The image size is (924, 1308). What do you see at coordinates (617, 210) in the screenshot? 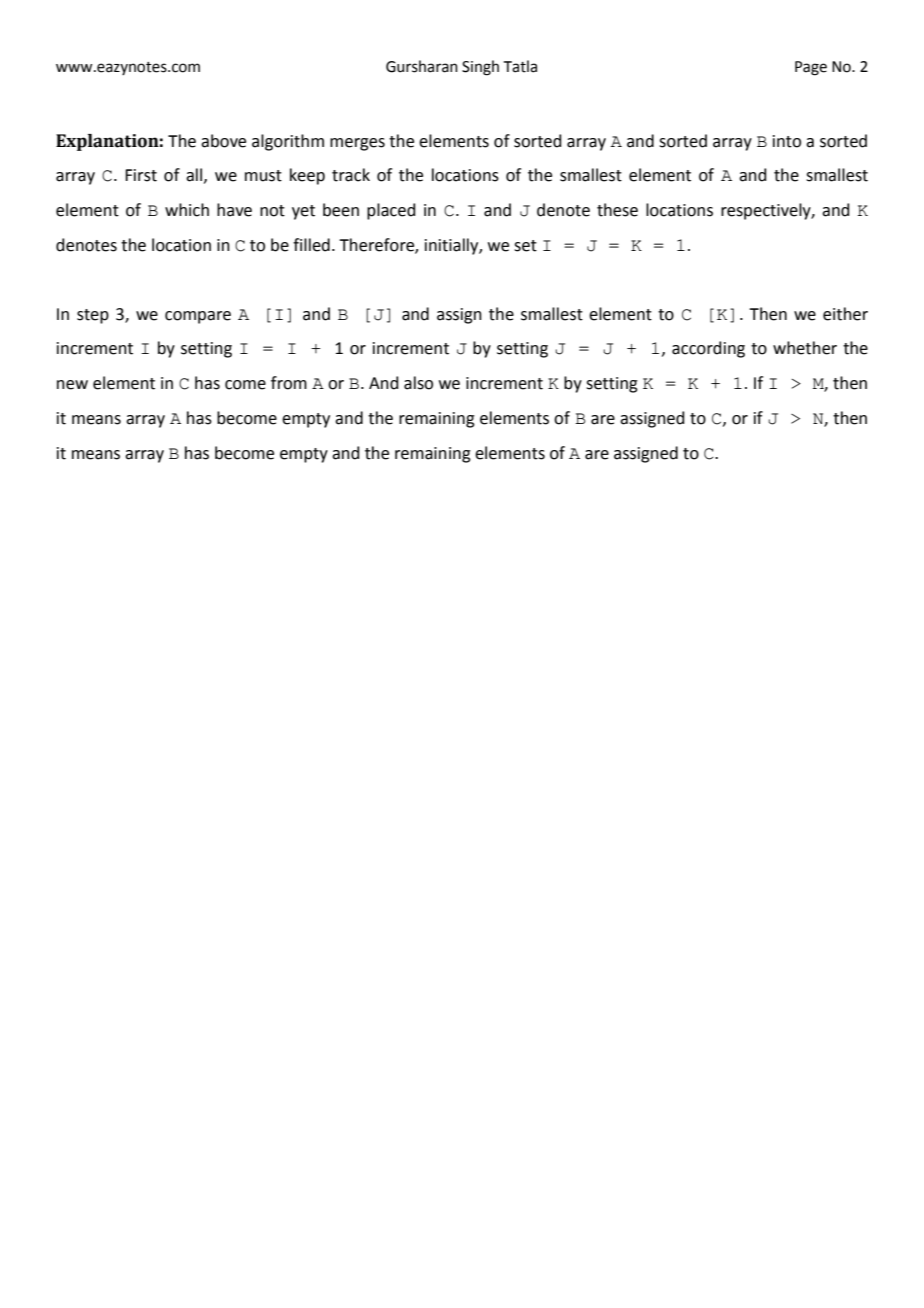
I see `these` at bounding box center [617, 210].
